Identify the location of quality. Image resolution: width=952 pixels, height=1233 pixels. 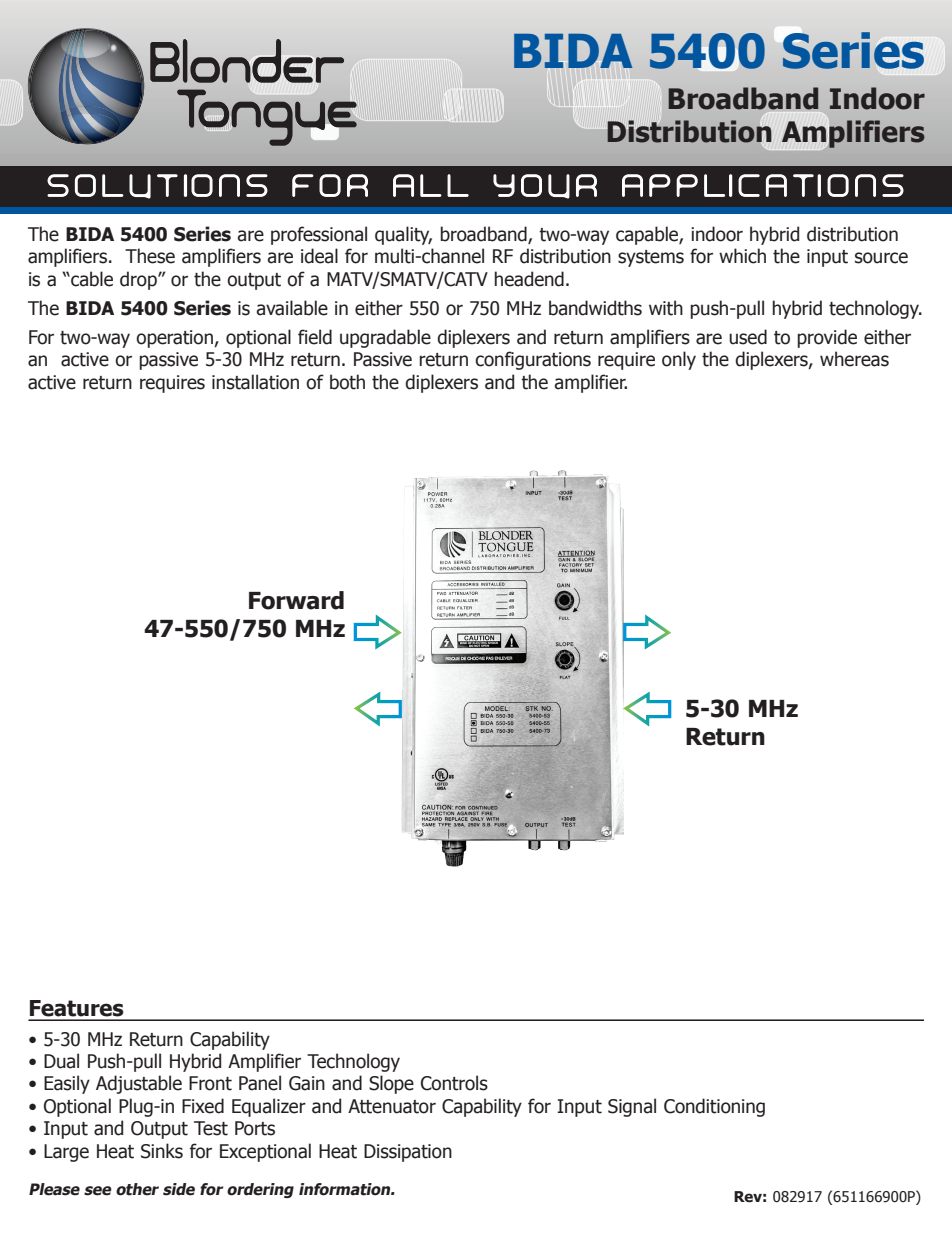
(403, 235).
